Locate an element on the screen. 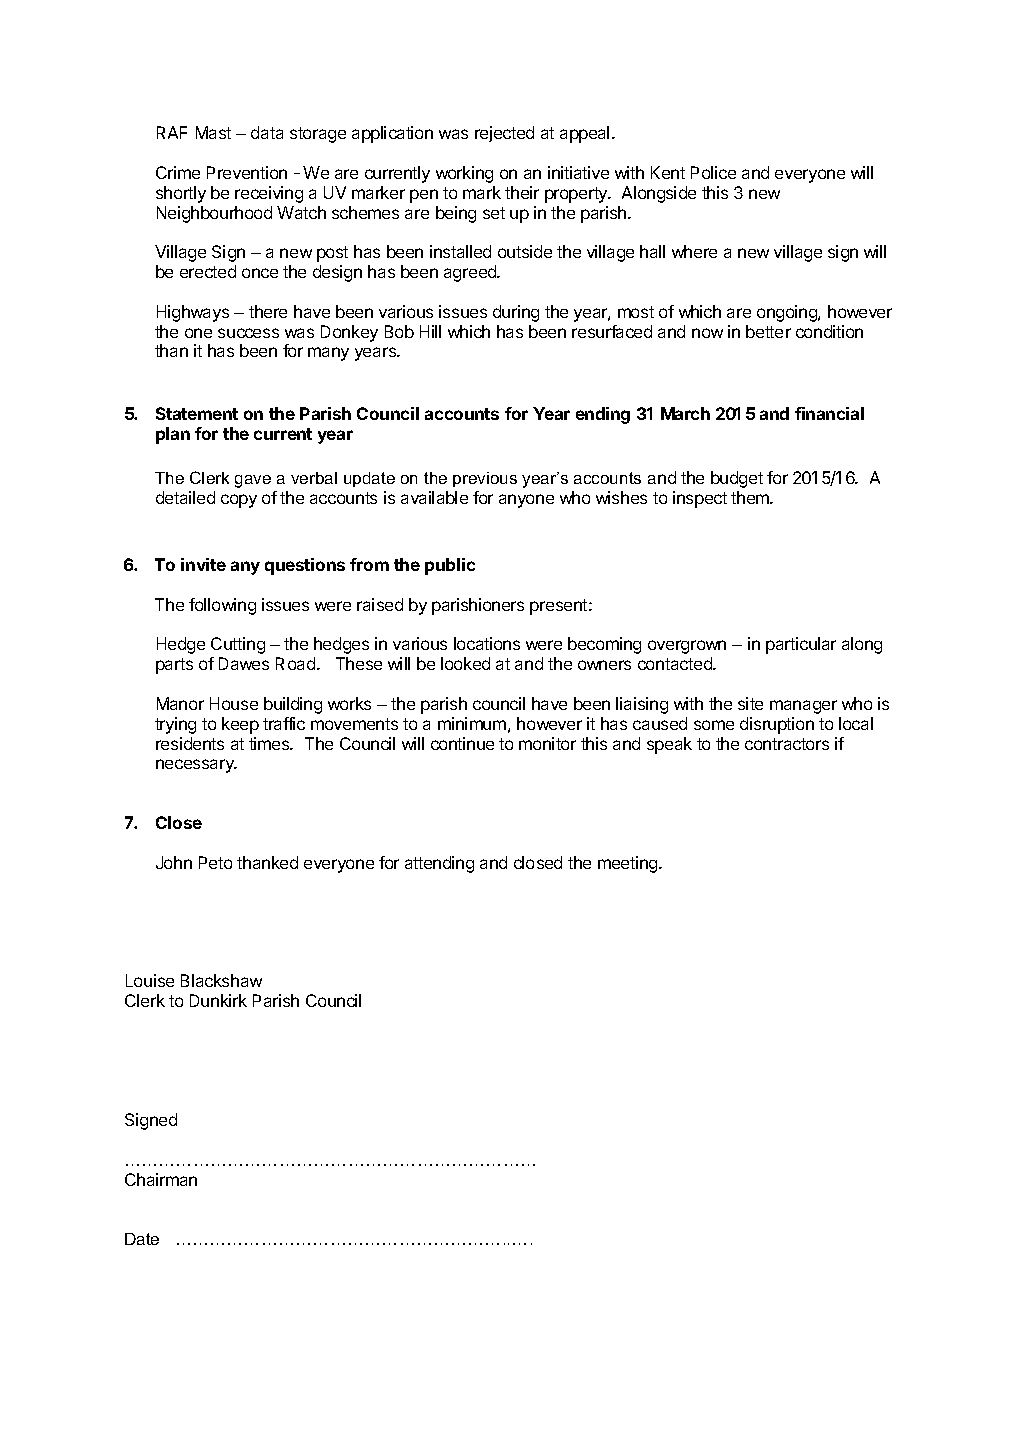  Police is located at coordinates (713, 172).
